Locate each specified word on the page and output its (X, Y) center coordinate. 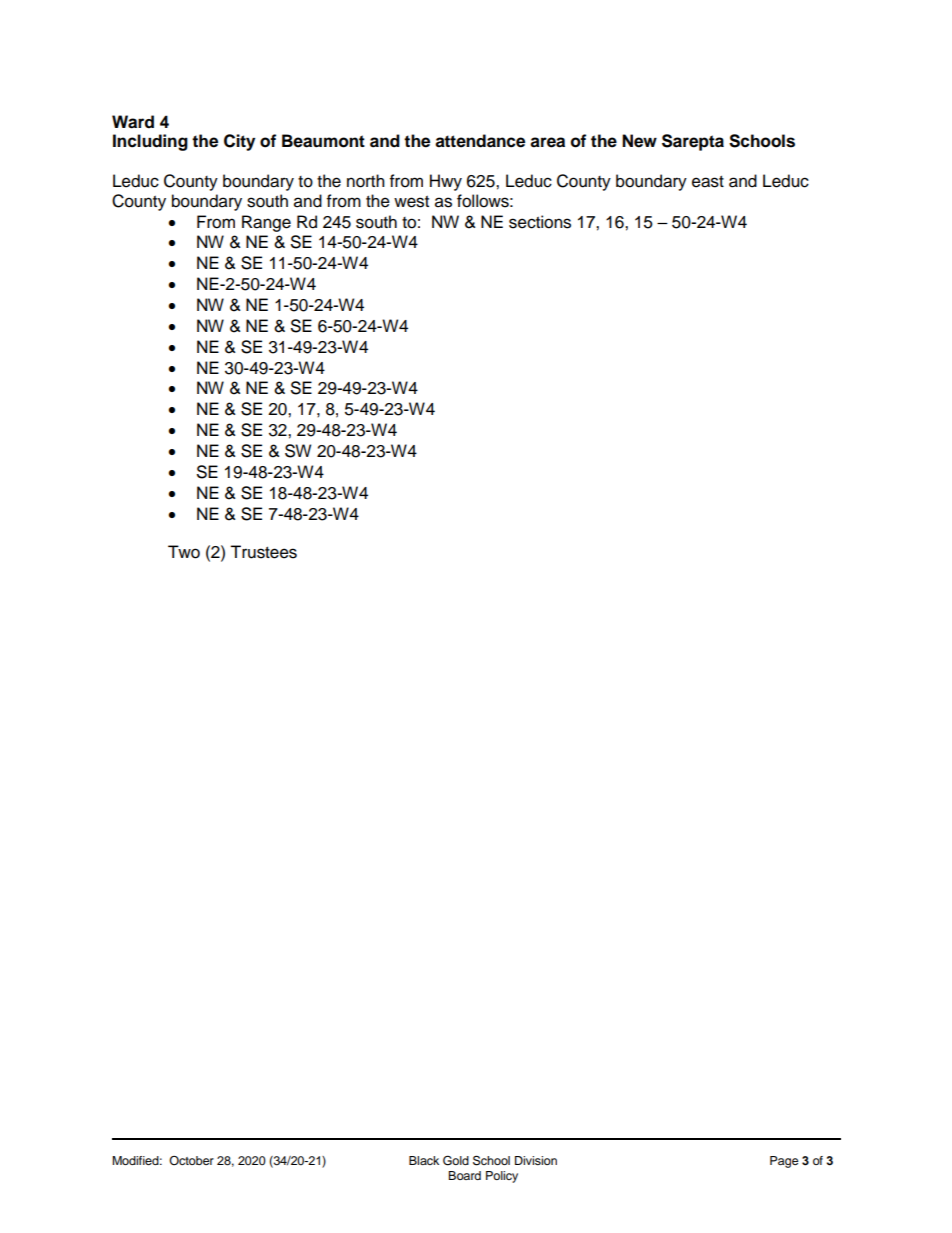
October (191, 1160)
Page (784, 1162)
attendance (480, 141)
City (239, 142)
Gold (456, 1160)
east (708, 182)
